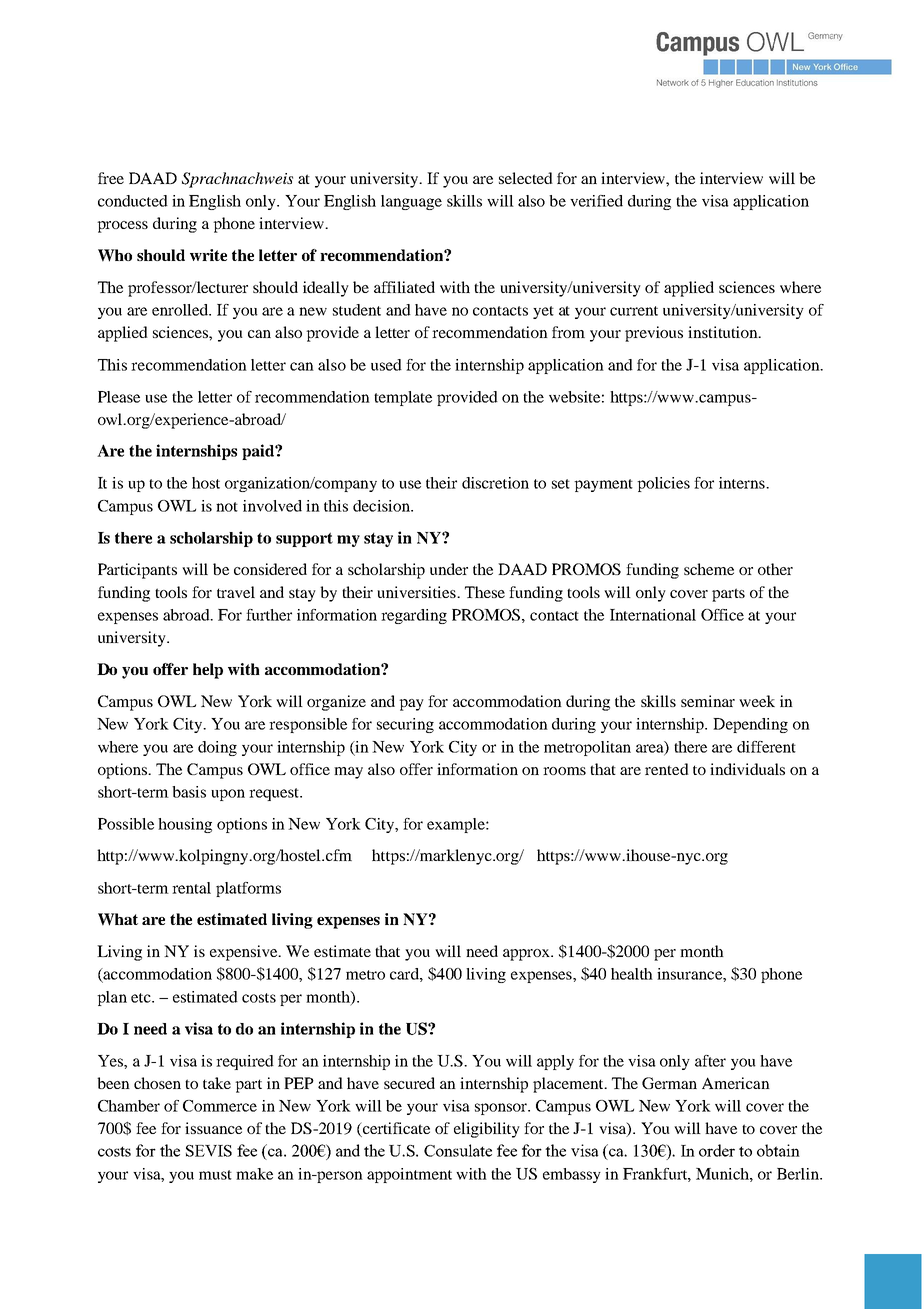 This page has height=1309, width=924. I want to click on verified, so click(596, 201).
